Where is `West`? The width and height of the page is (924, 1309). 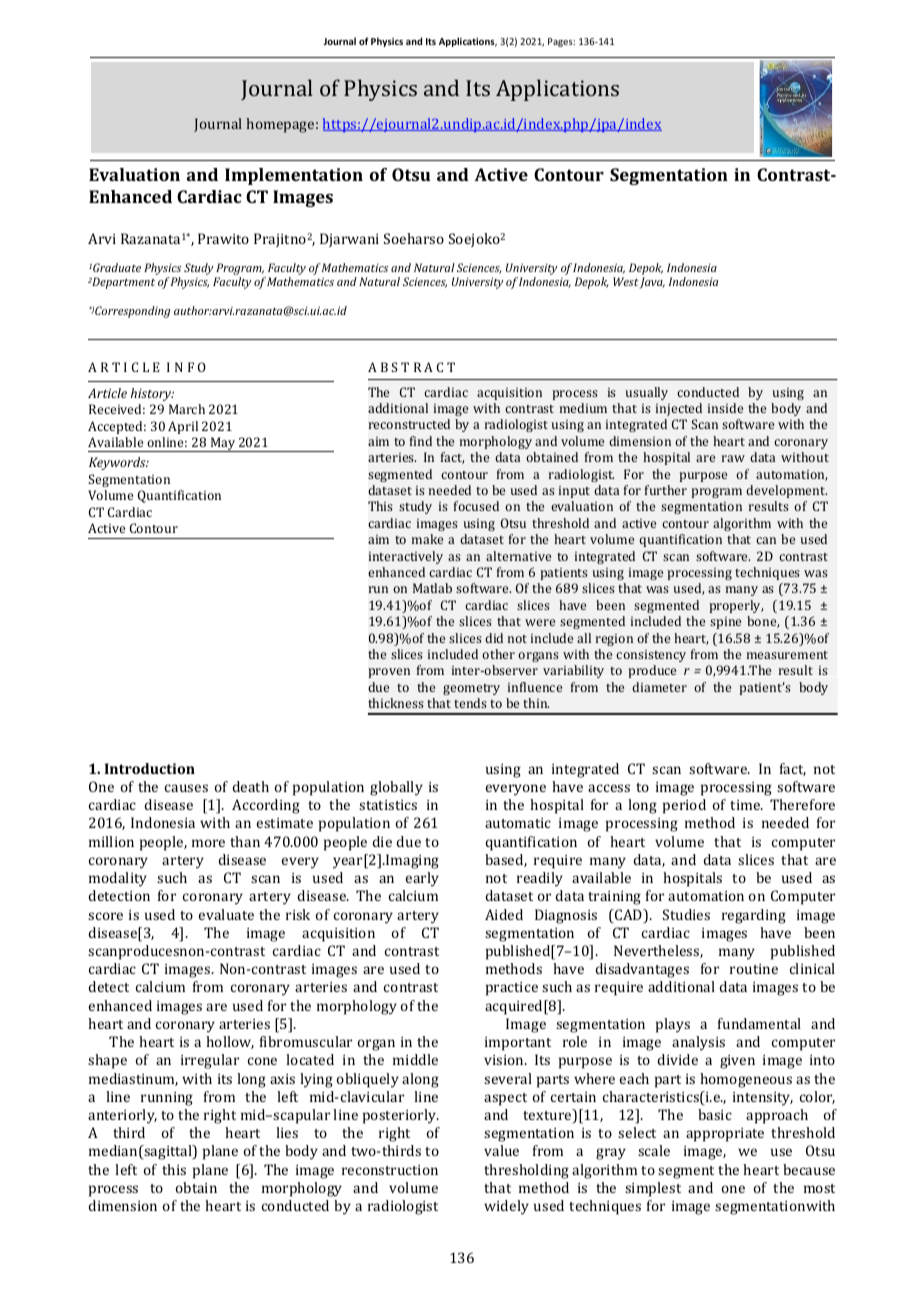 West is located at coordinates (626, 281).
